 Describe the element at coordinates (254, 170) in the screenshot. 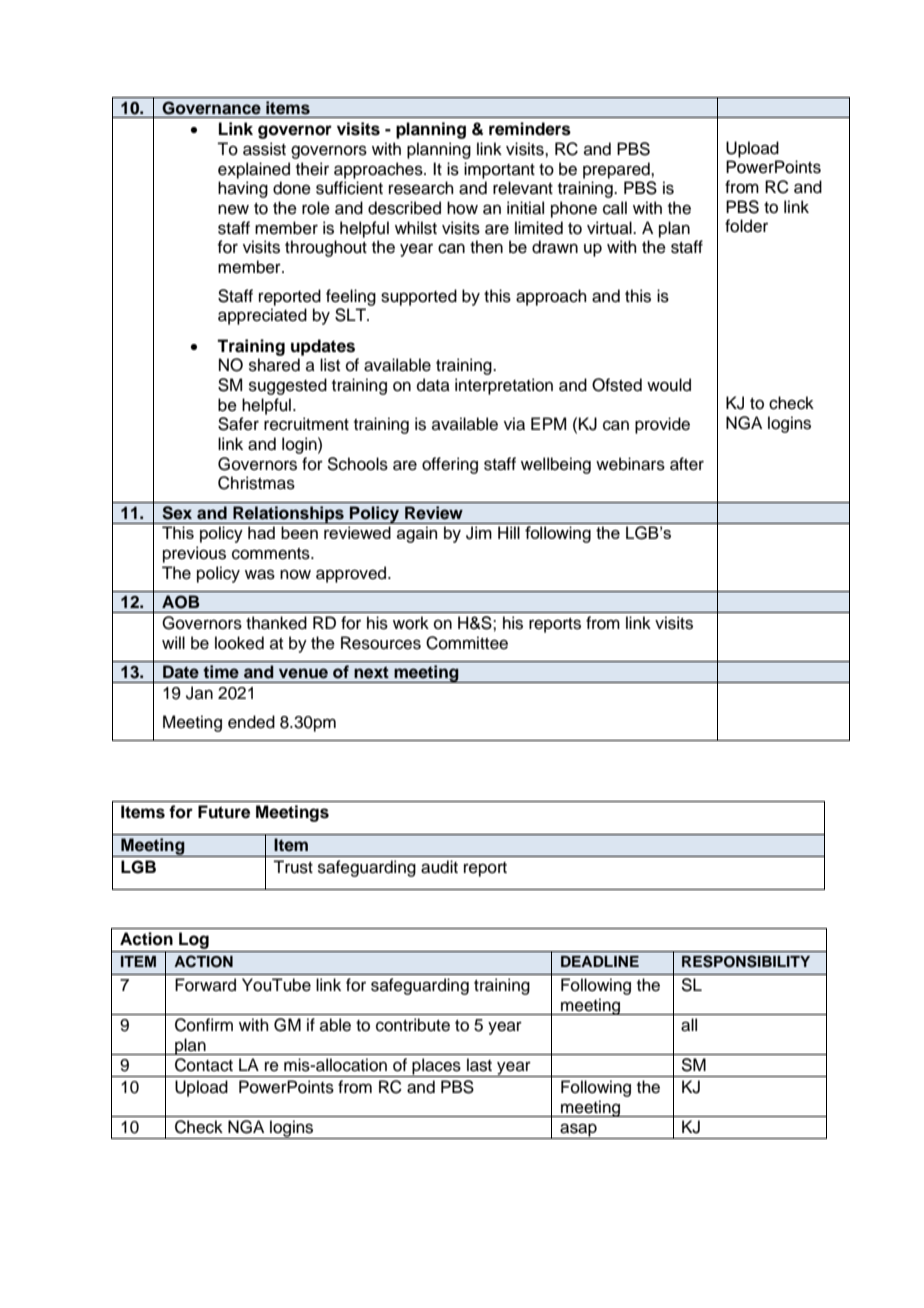

I see `explained` at that location.
